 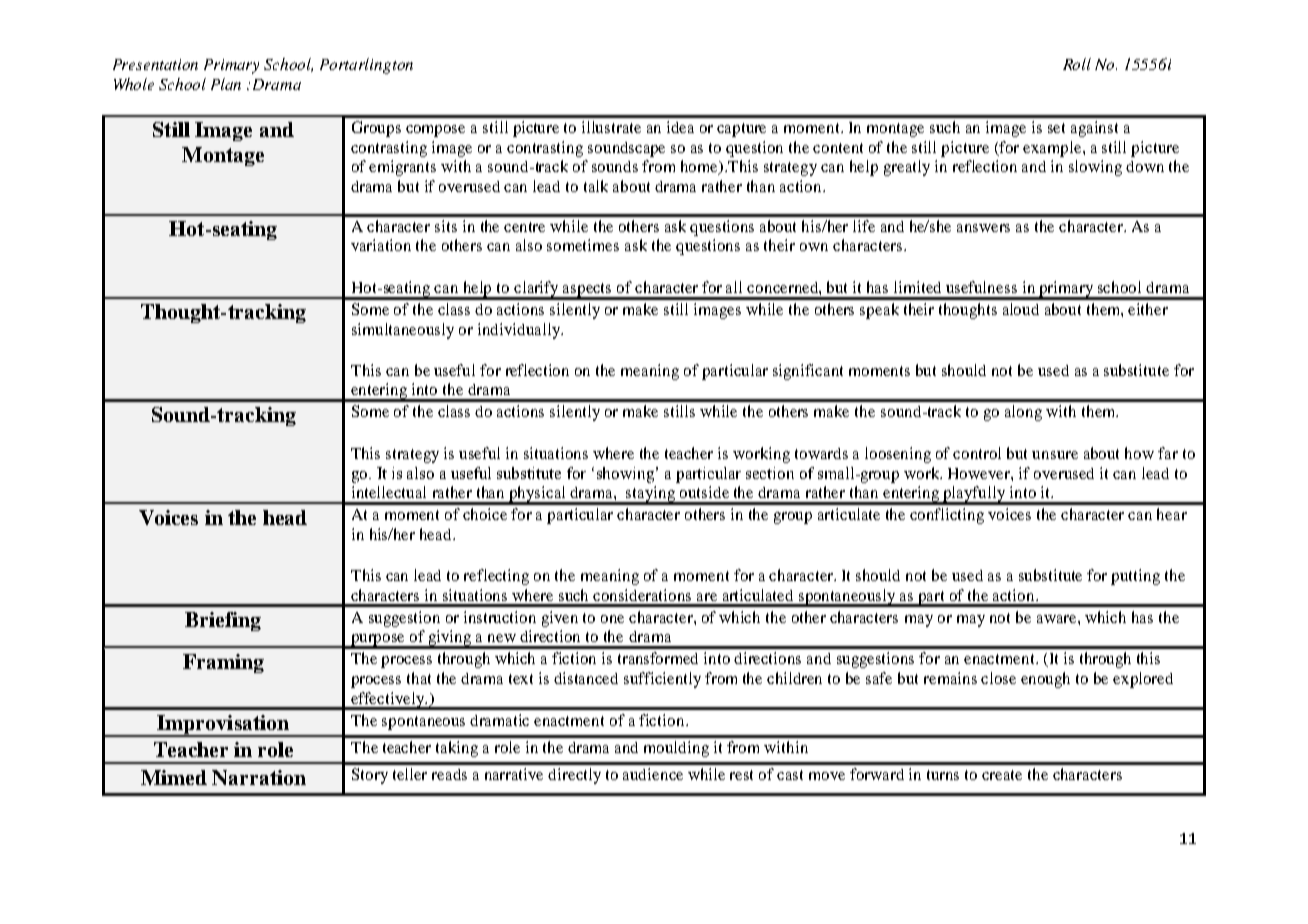 I want to click on Narration, so click(x=259, y=777).
